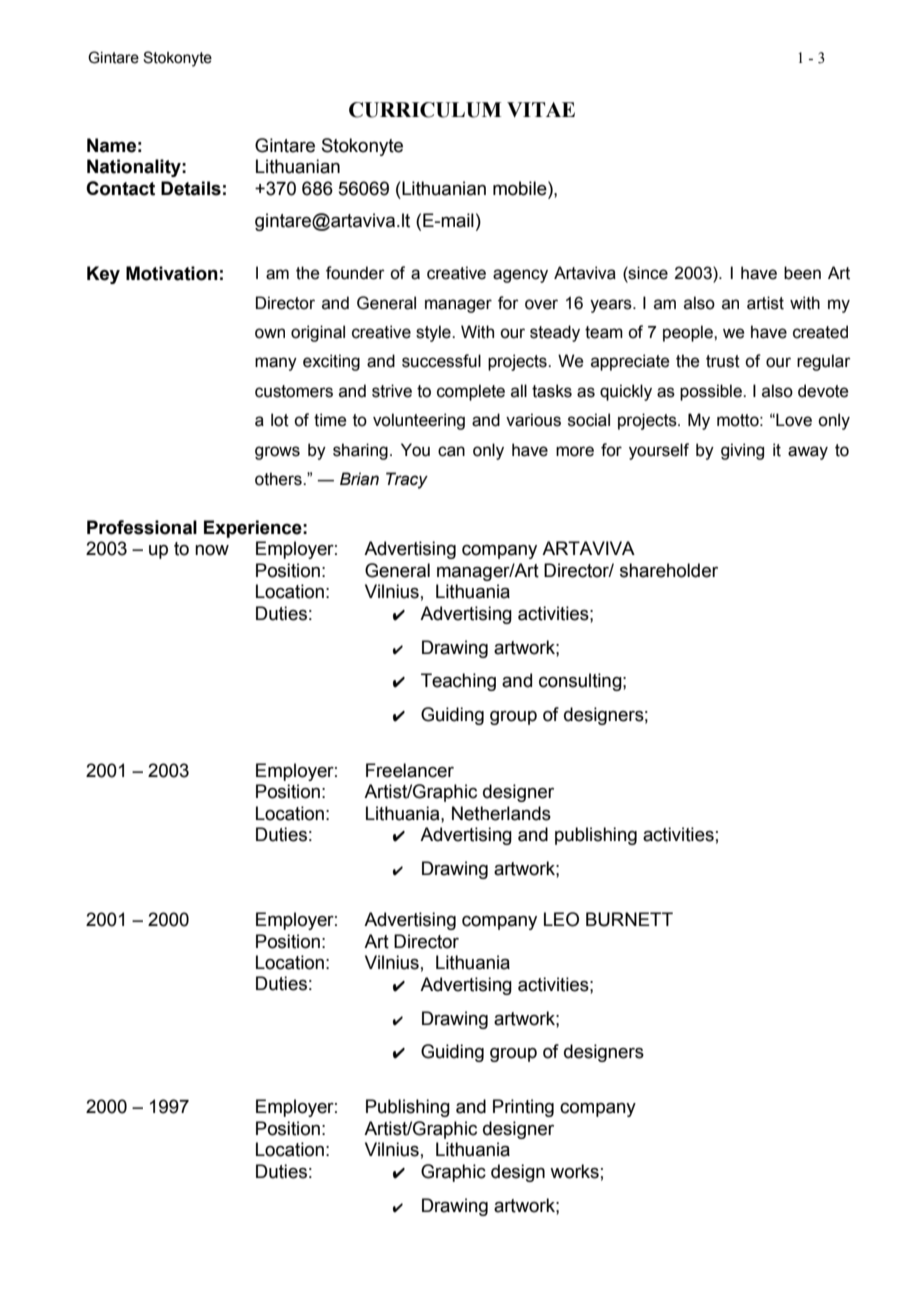  Describe the element at coordinates (629, 919) in the document. I see `BURNETT` at that location.
